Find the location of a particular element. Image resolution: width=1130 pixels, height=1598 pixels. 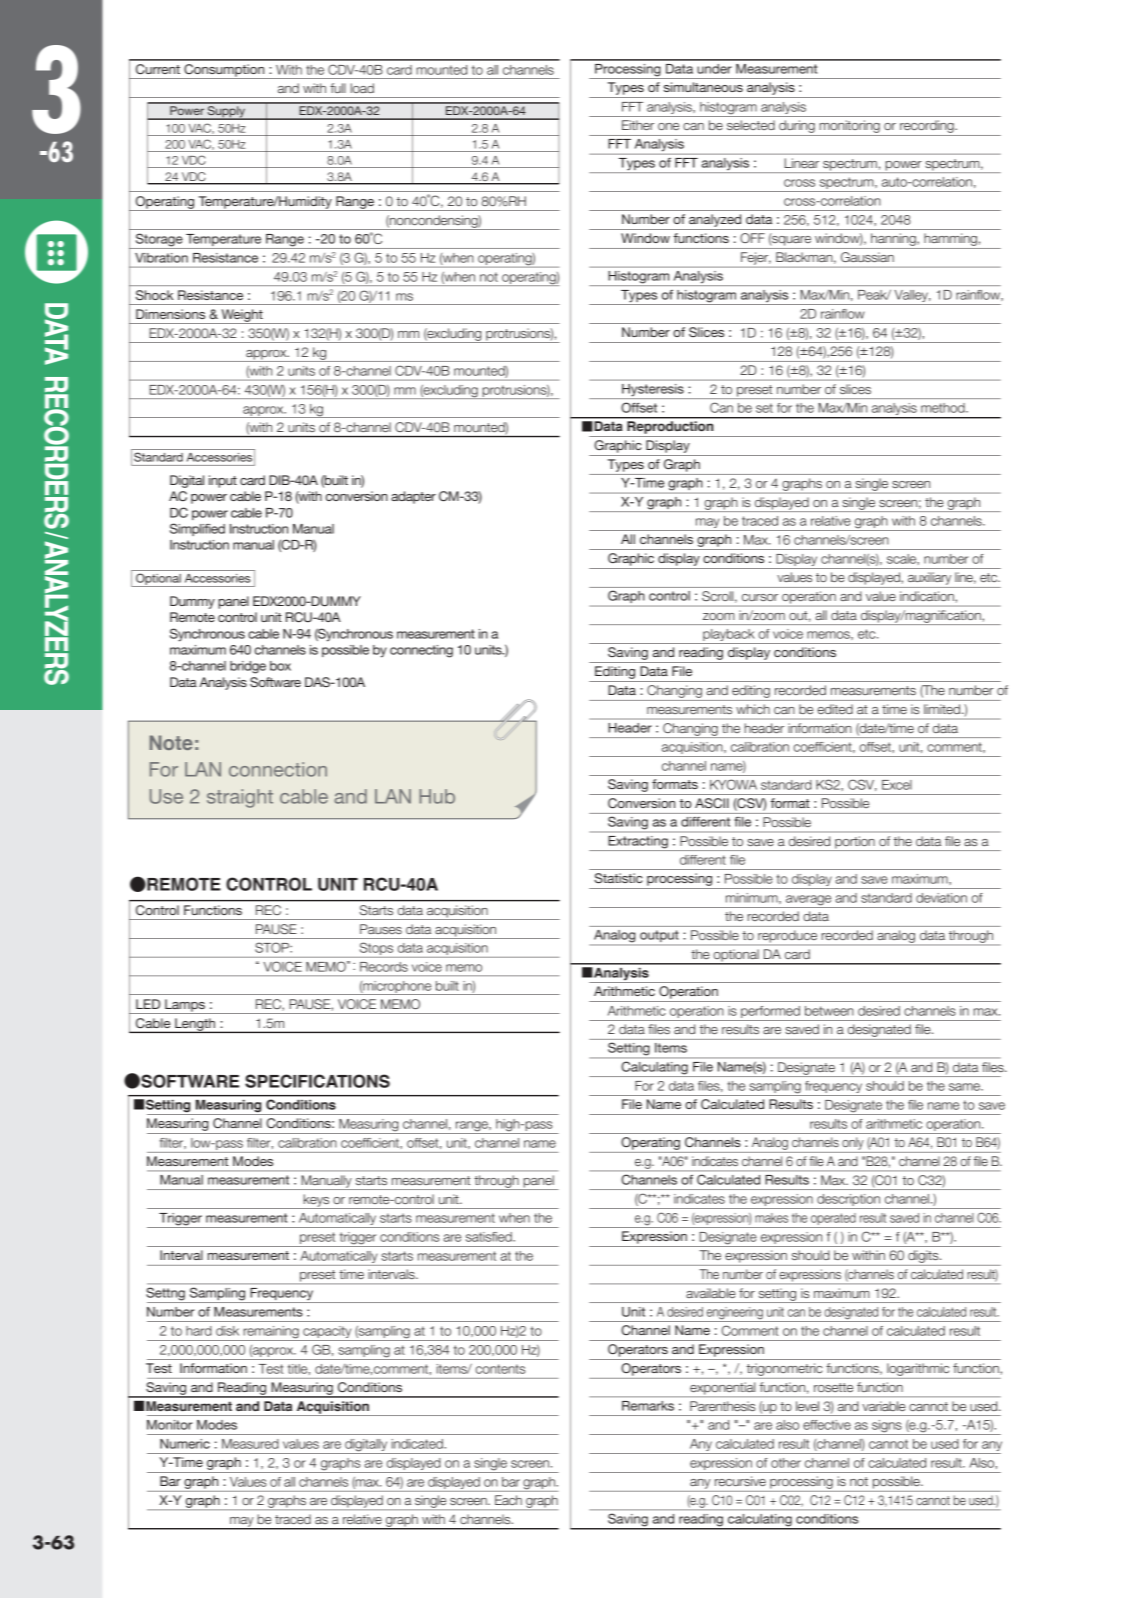

method is located at coordinates (944, 408).
